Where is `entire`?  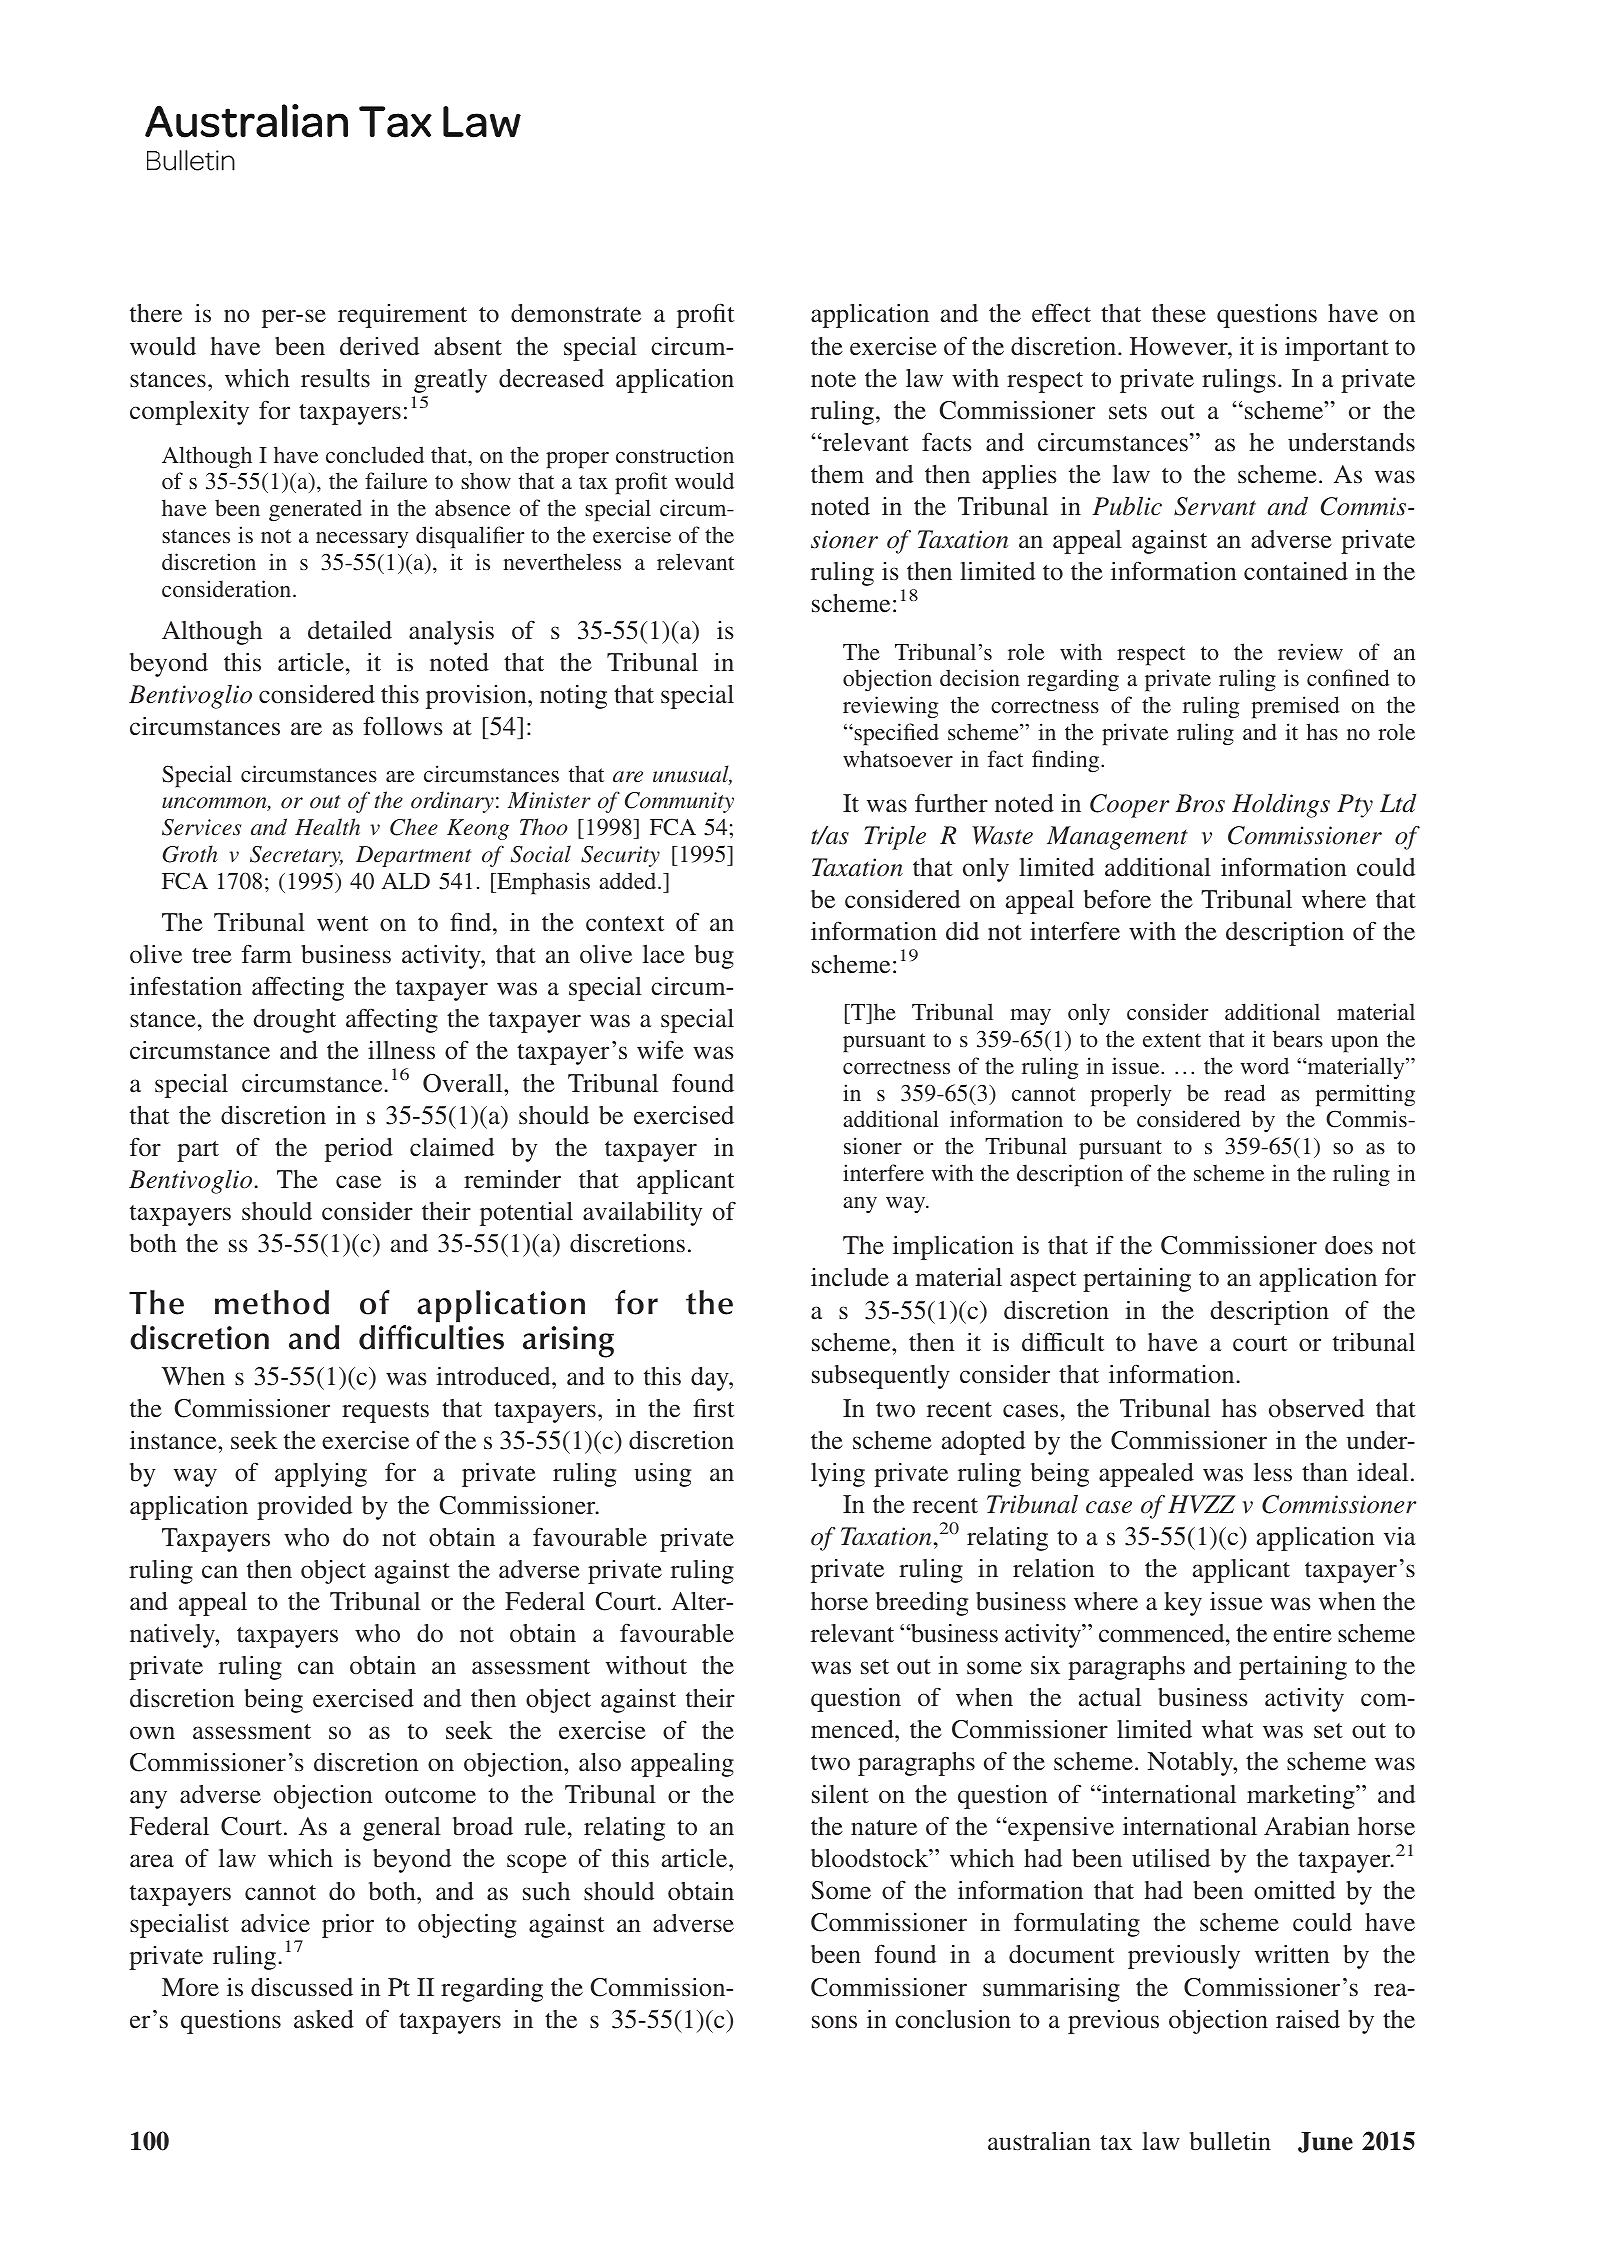
entire is located at coordinates (1302, 1633).
